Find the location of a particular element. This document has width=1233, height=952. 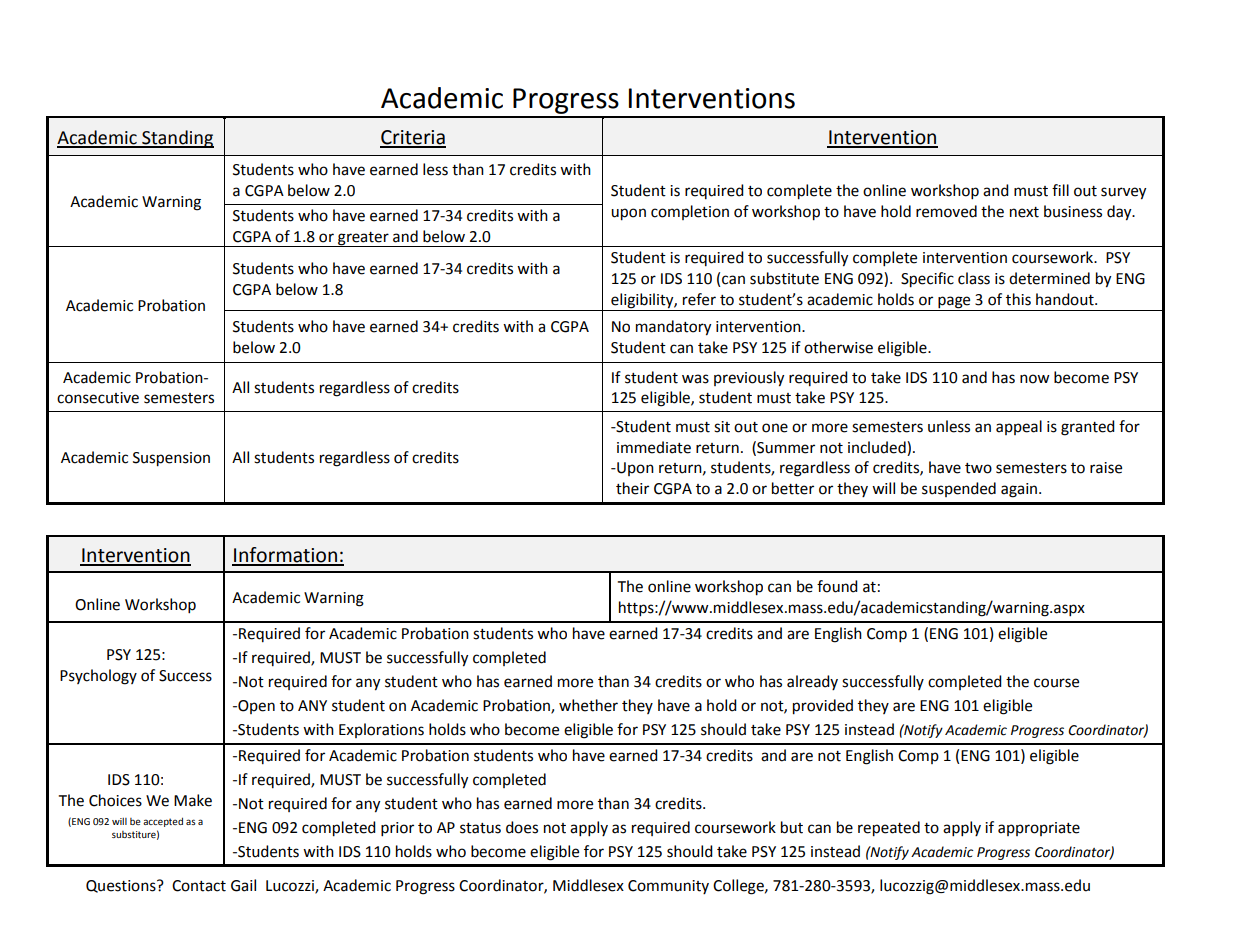

provided is located at coordinates (823, 707).
